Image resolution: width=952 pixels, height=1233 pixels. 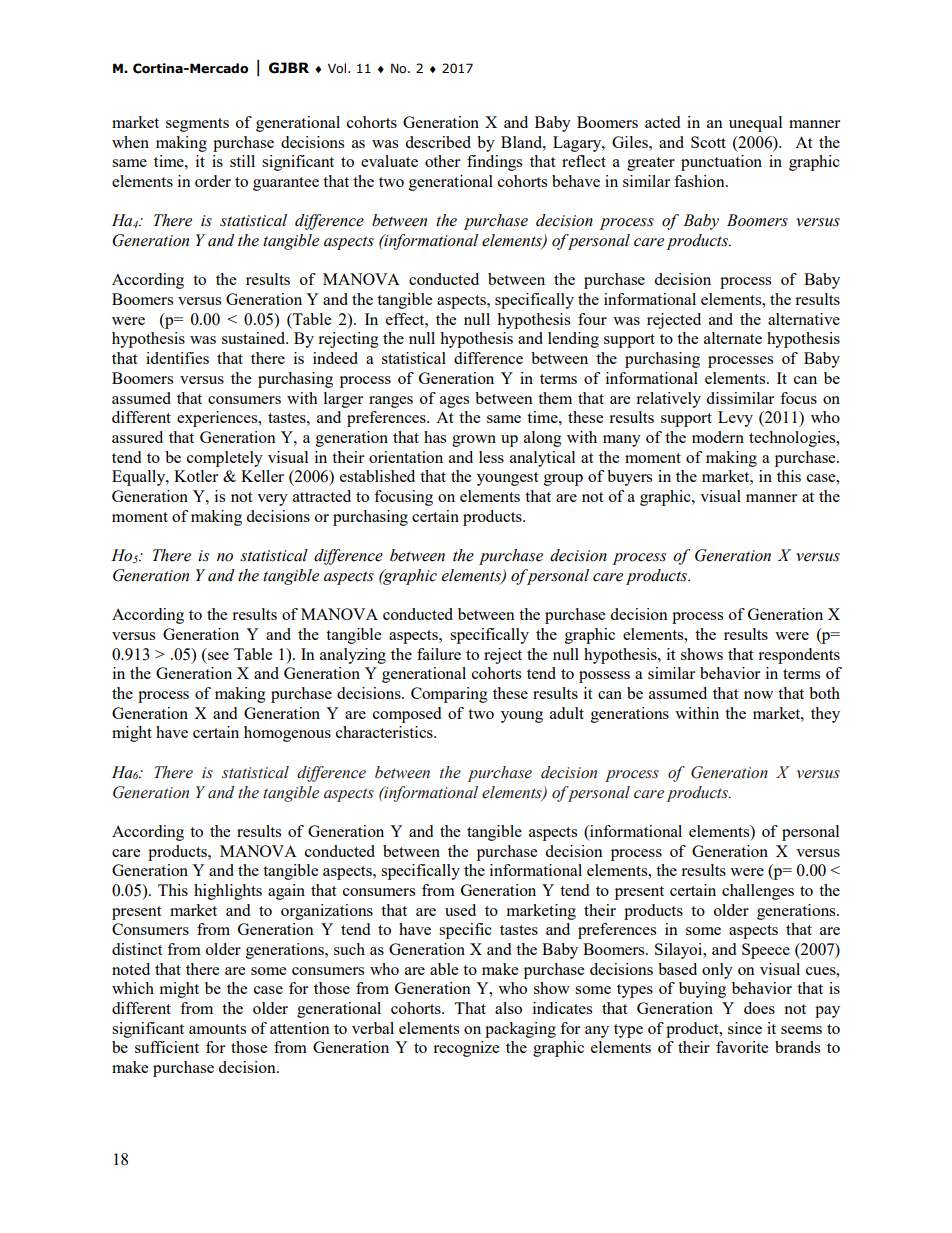 What do you see at coordinates (508, 1008) in the screenshot?
I see `also` at bounding box center [508, 1008].
